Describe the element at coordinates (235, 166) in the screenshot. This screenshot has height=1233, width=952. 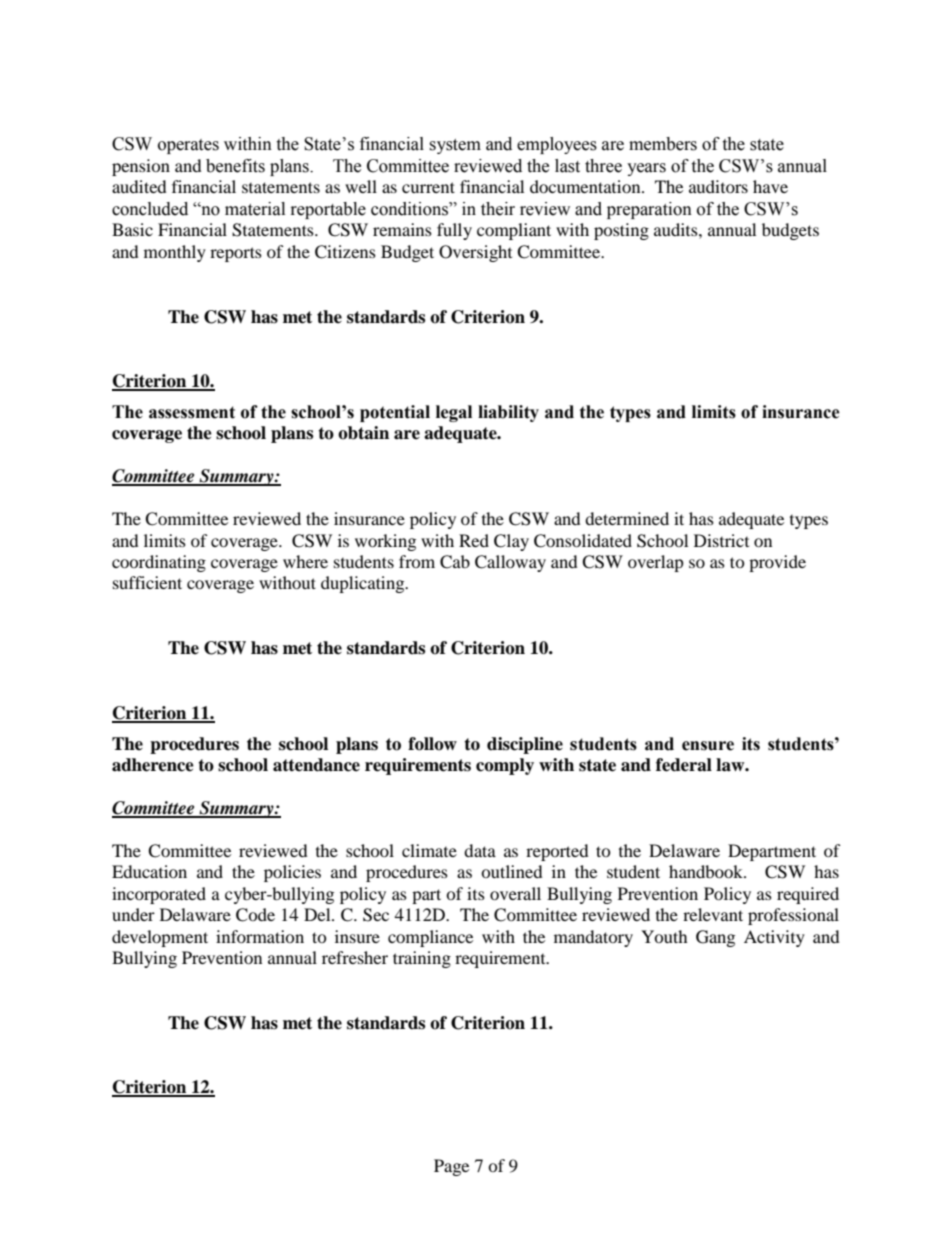
I see `benefits` at that location.
